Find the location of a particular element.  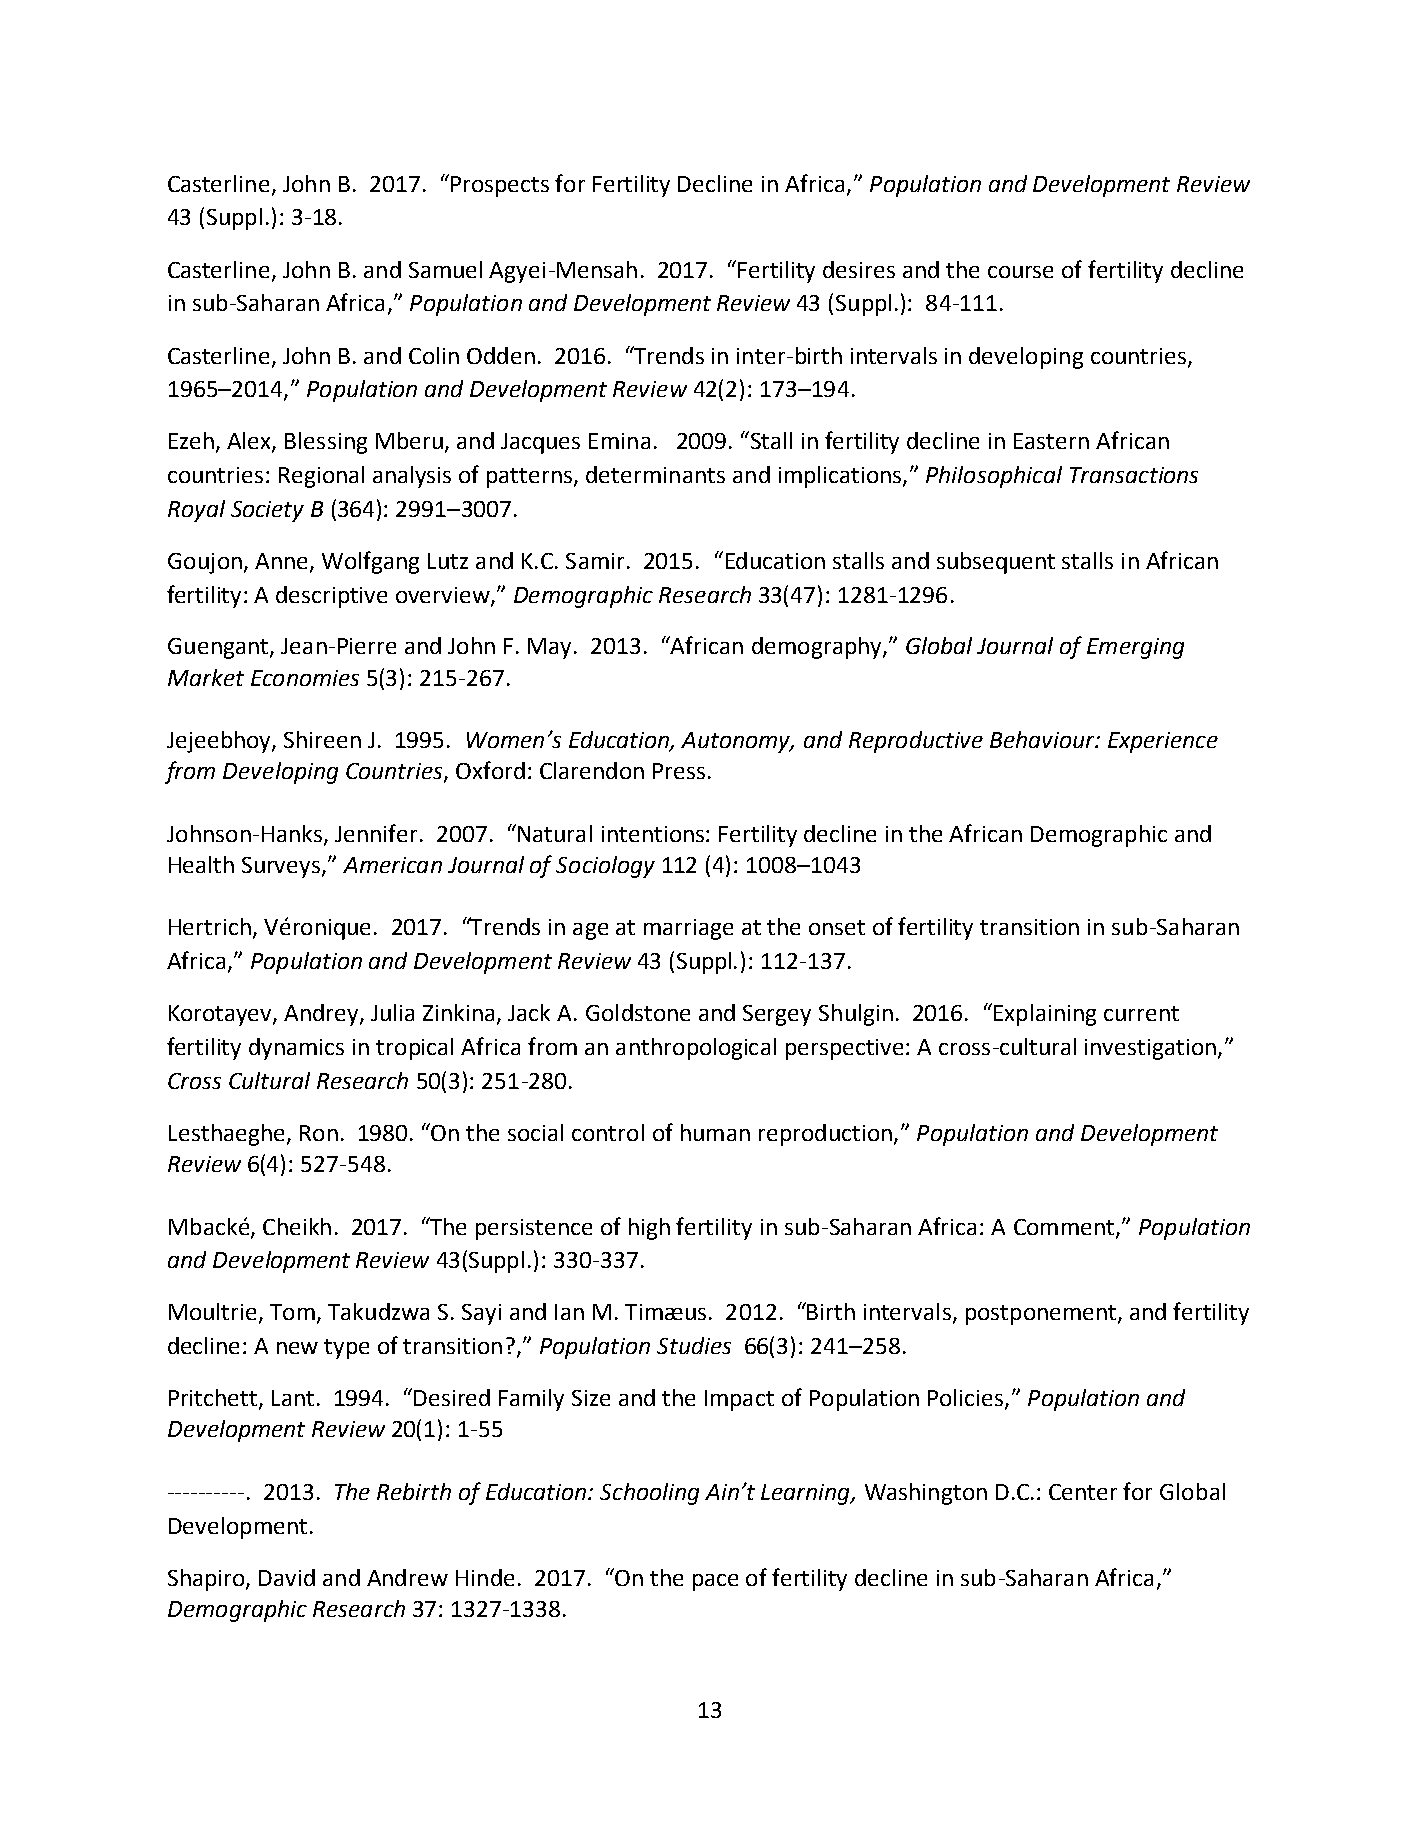

David is located at coordinates (287, 1577).
